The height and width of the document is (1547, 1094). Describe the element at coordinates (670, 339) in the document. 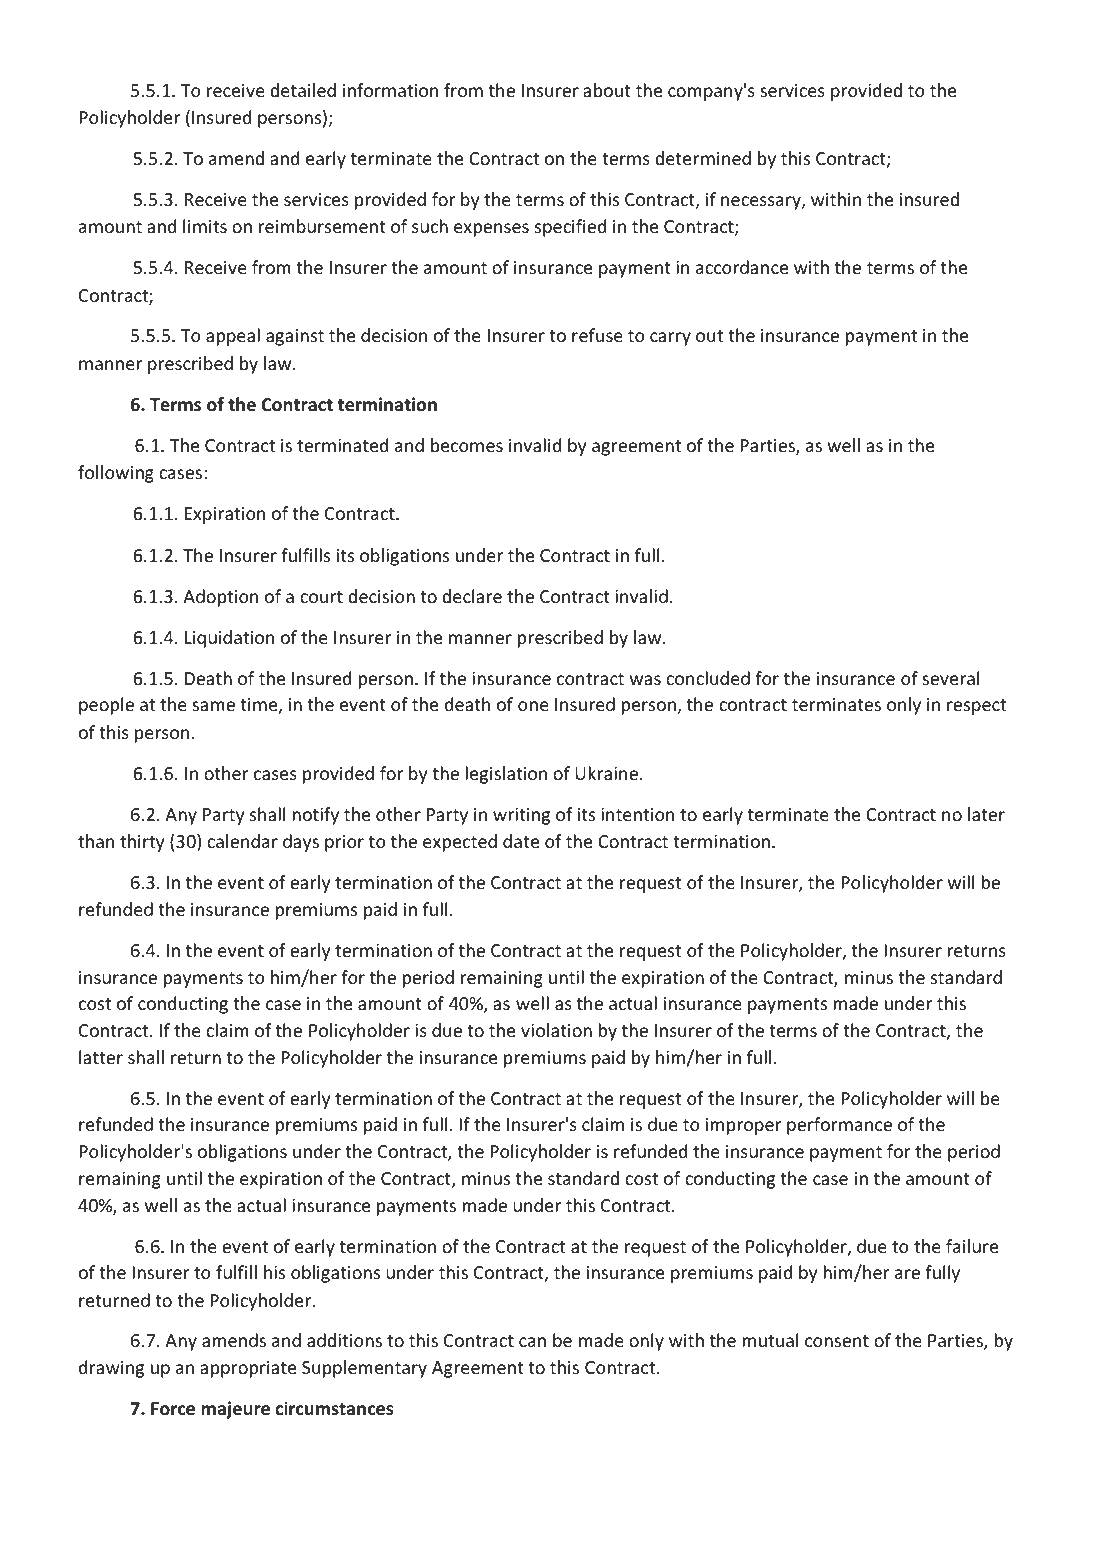

I see `carry` at that location.
